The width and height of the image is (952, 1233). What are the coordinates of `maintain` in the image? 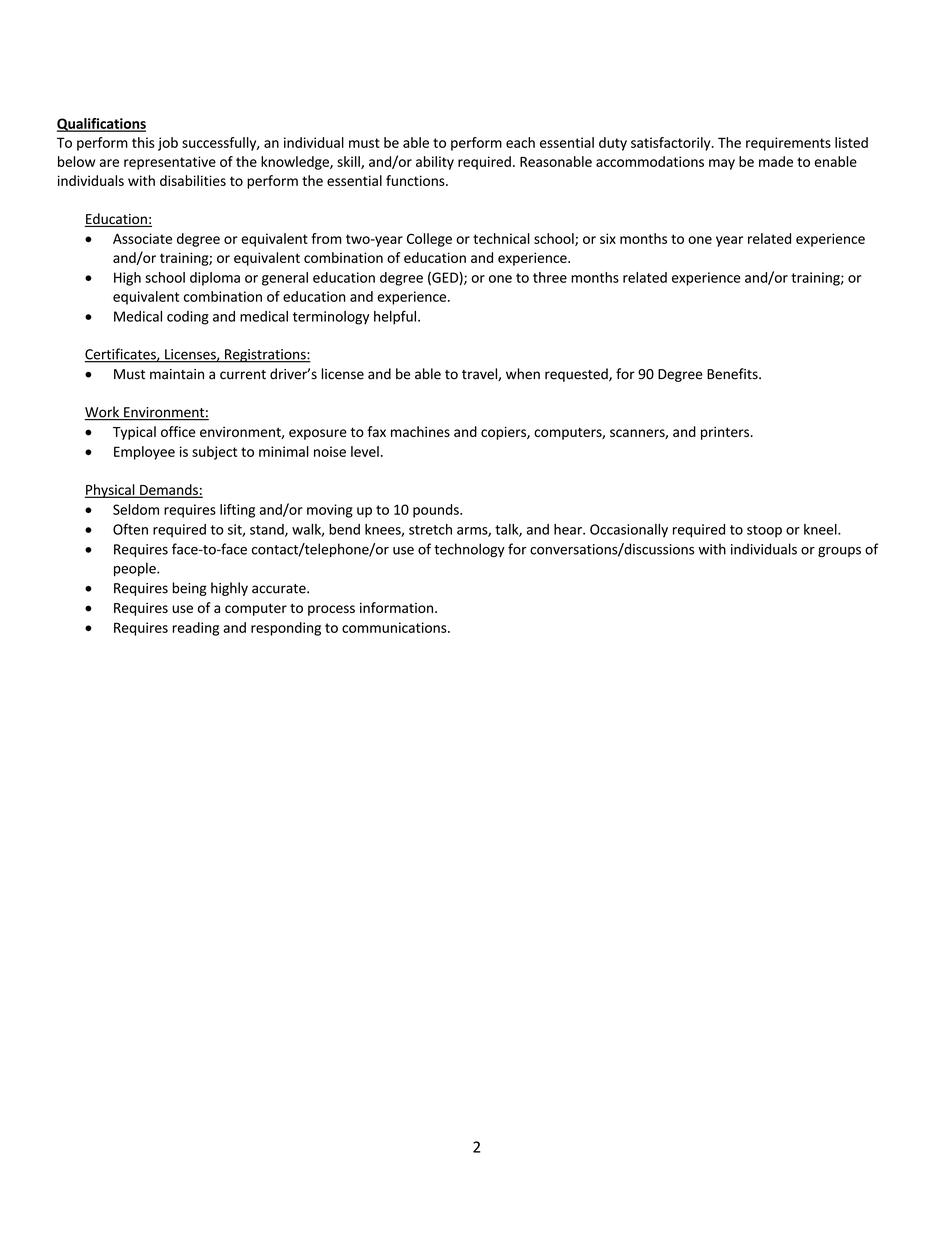 It's located at (177, 374).
